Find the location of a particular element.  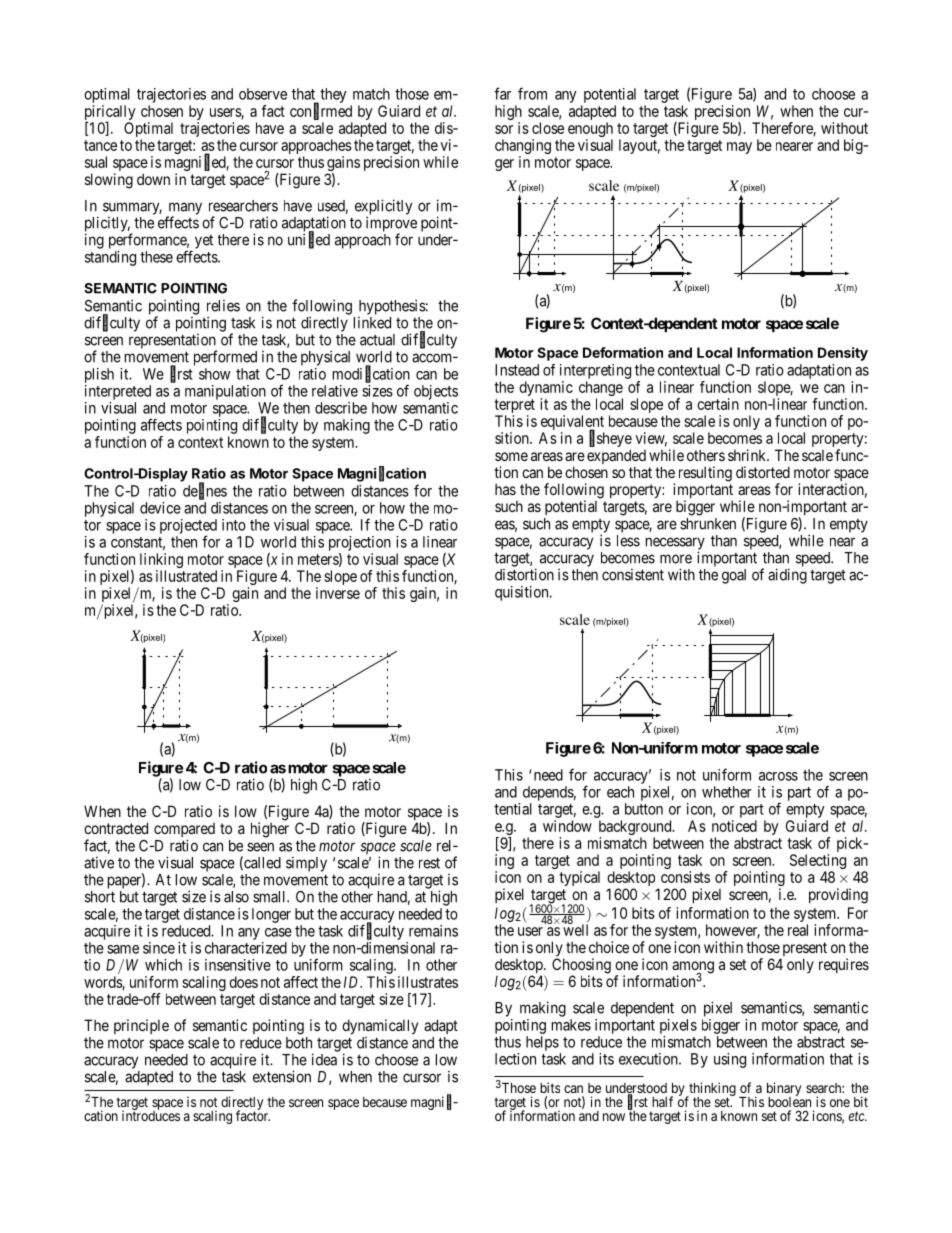

observe is located at coordinates (263, 94).
